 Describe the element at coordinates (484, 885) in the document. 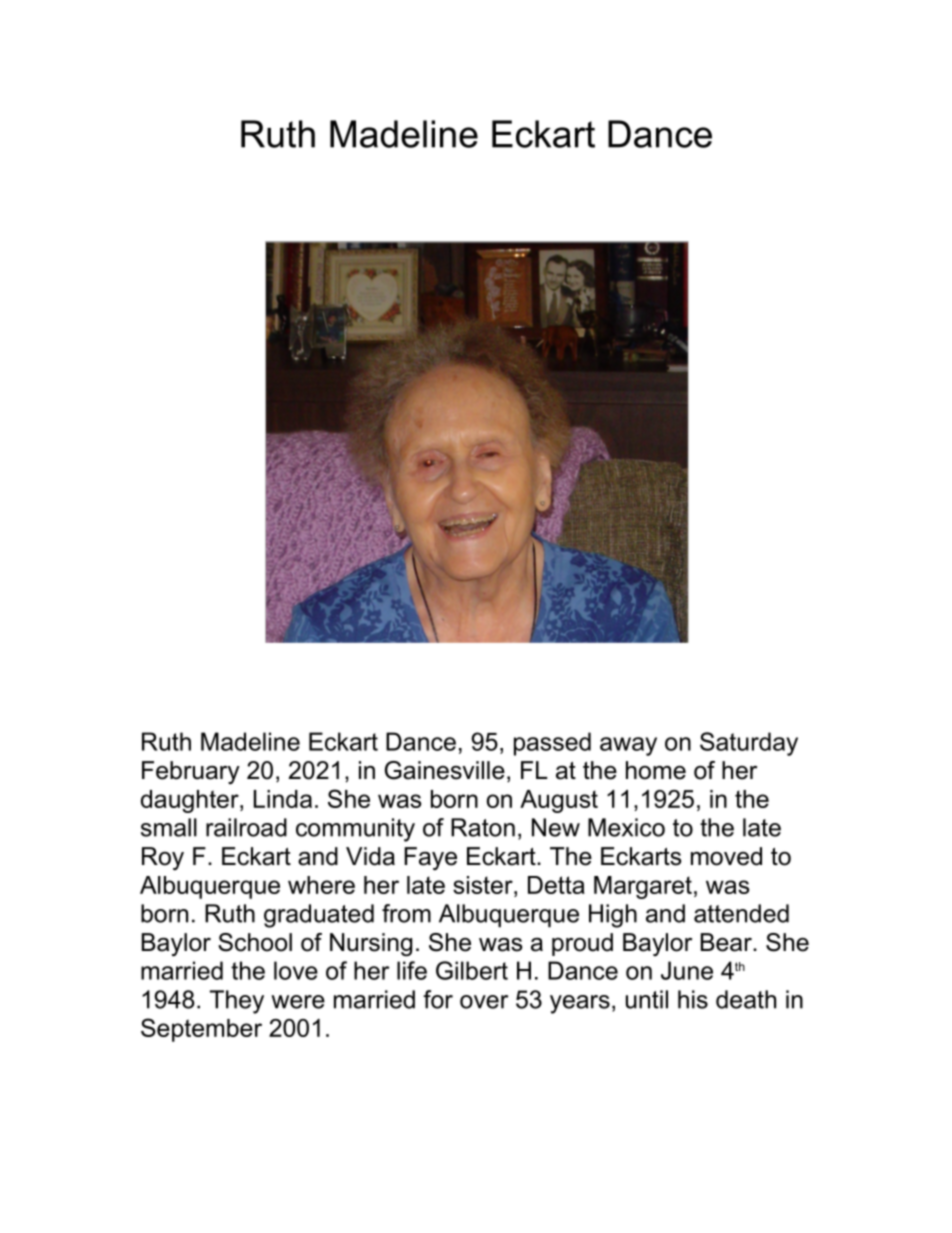

I see `sister` at that location.
